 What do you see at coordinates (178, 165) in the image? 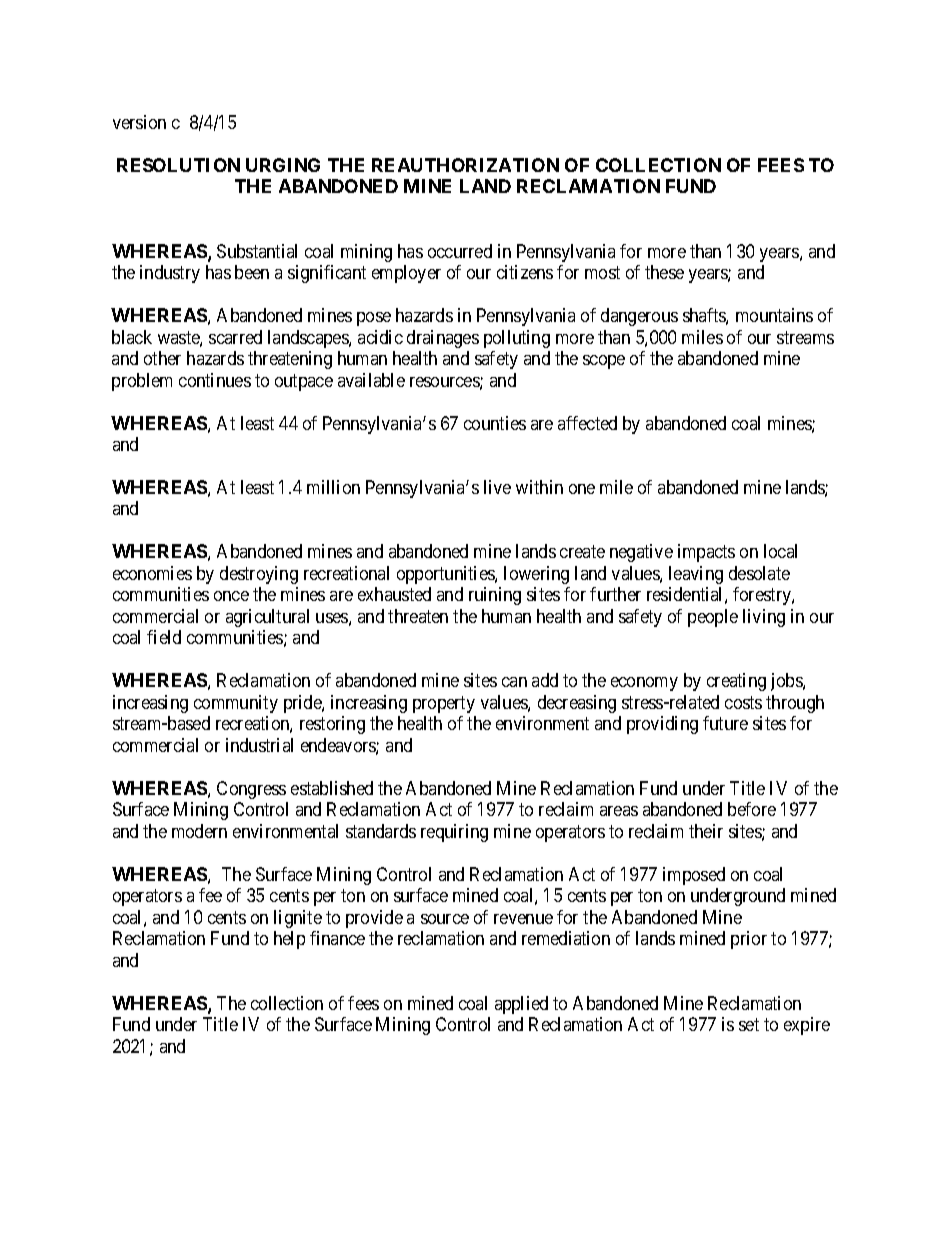
I see `RESOLUTION` at bounding box center [178, 165].
